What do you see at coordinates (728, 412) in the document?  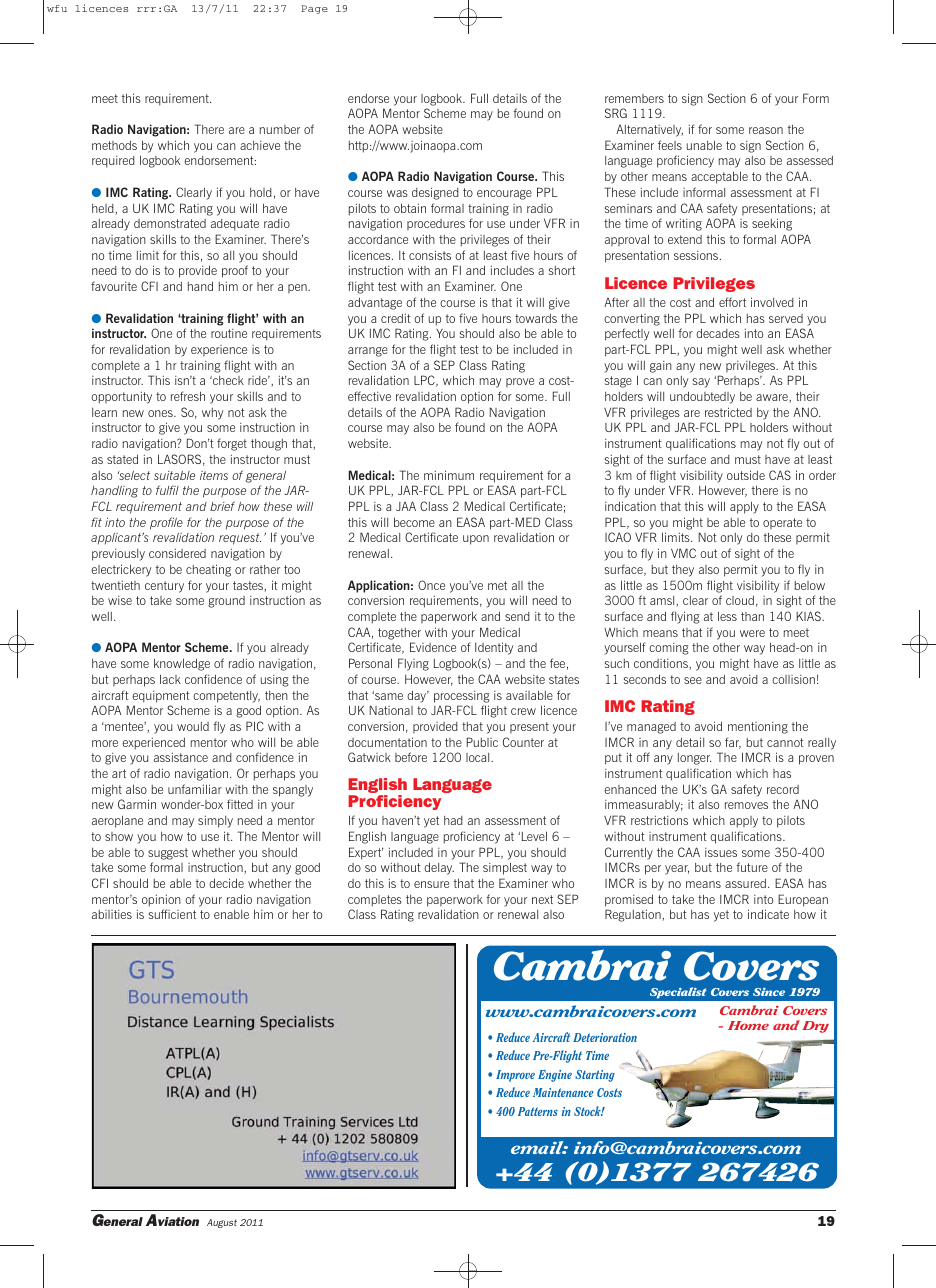 I see `restricted` at bounding box center [728, 412].
